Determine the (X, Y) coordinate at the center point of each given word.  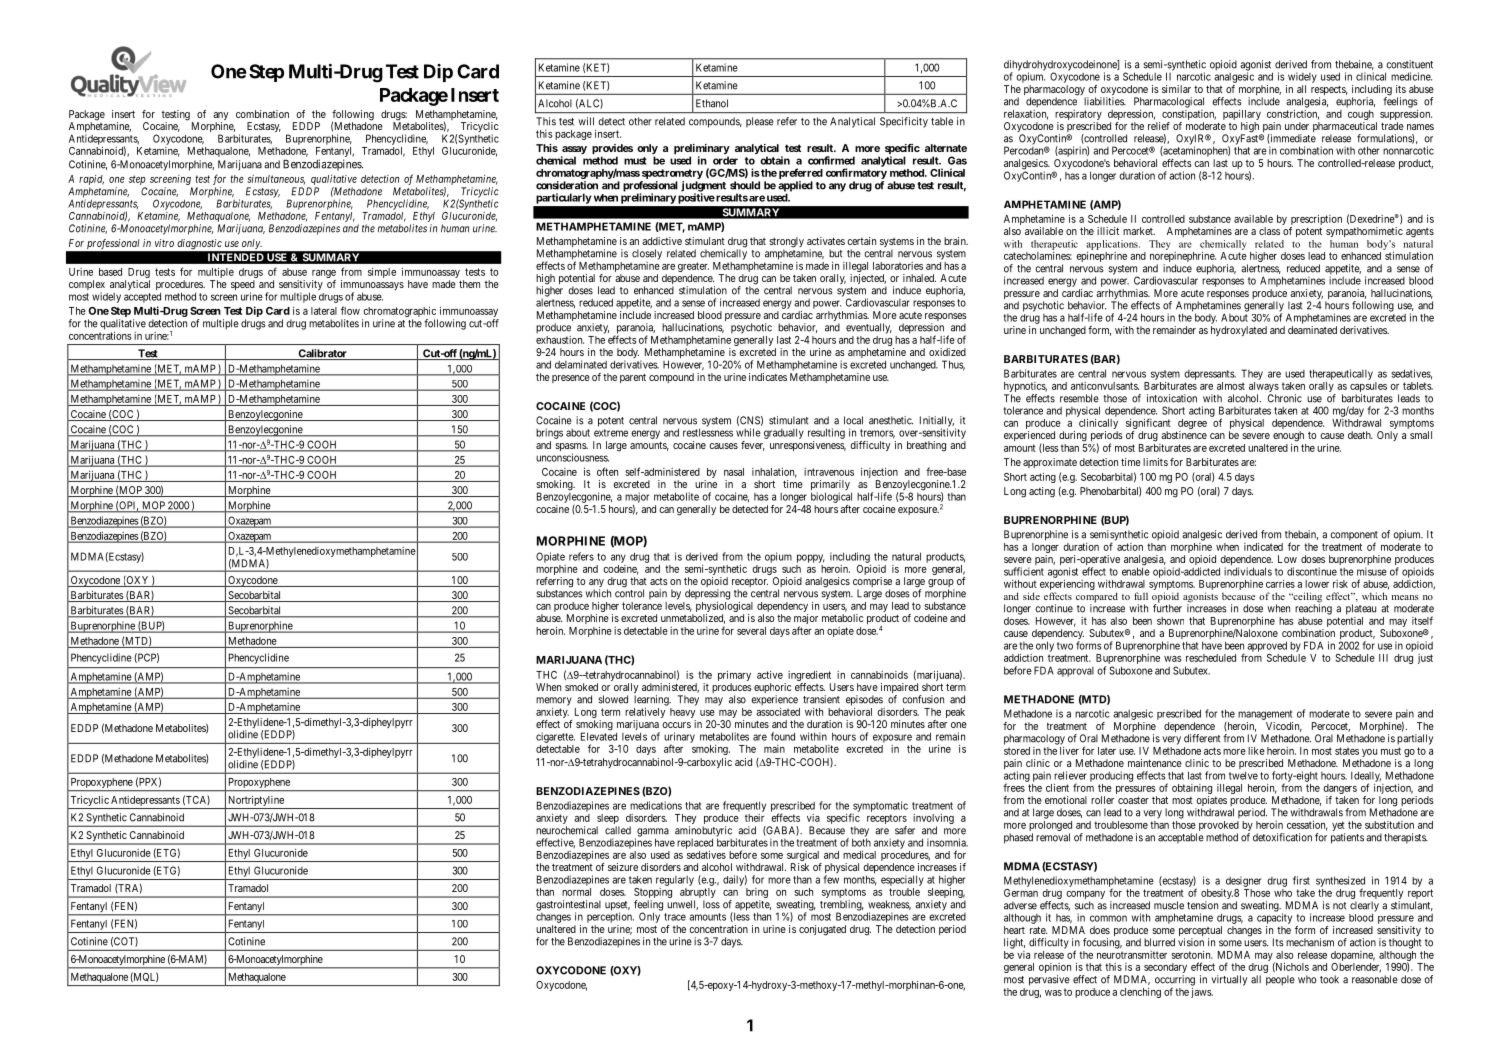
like (1256, 751)
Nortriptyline (256, 801)
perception (610, 917)
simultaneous (276, 180)
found (783, 736)
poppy (811, 558)
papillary (1242, 115)
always (1264, 387)
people (1280, 980)
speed (243, 286)
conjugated (822, 930)
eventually (869, 328)
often (607, 471)
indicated (1263, 547)
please (760, 122)
